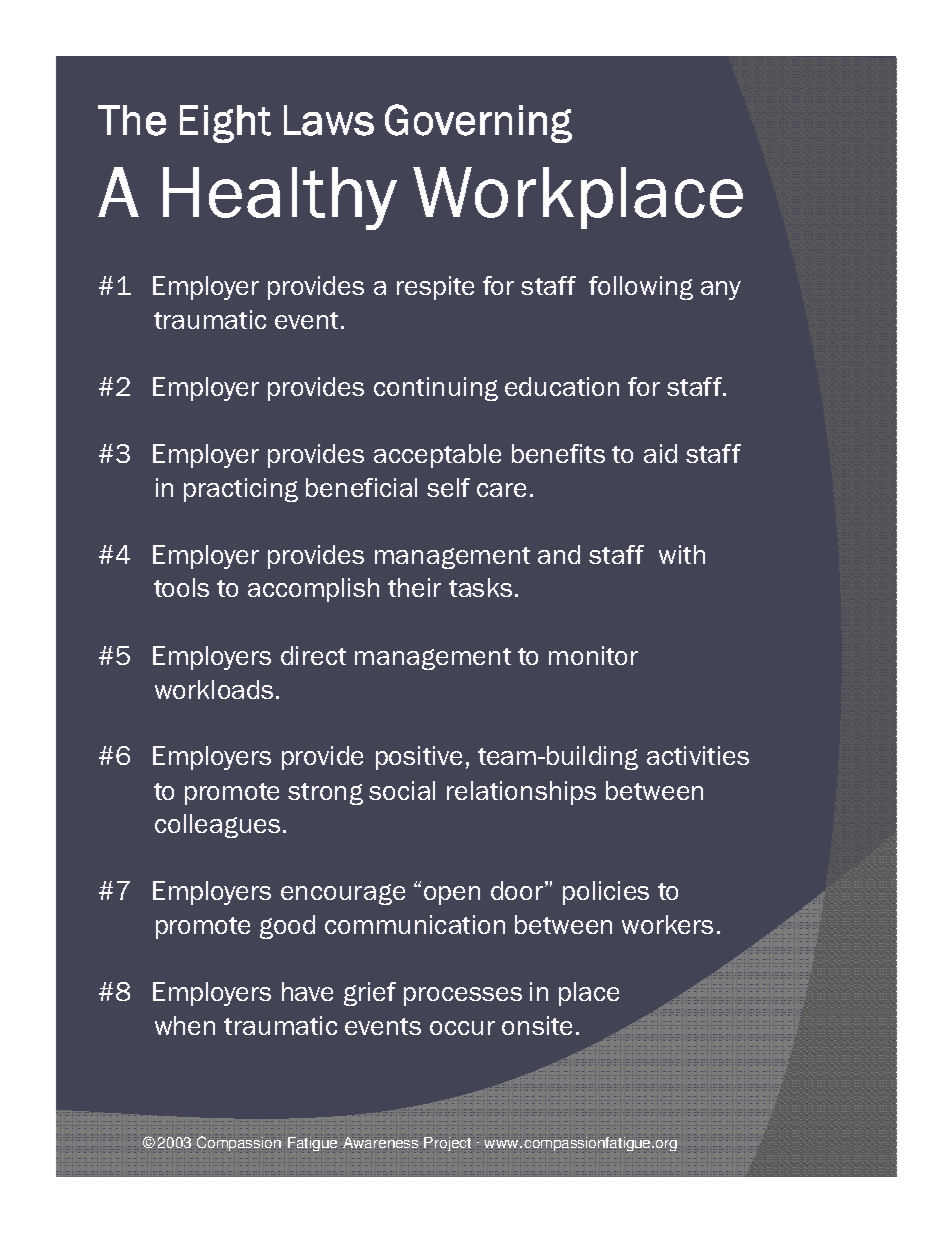 The height and width of the page is (1233, 952). What do you see at coordinates (480, 587) in the page?
I see `tasks` at bounding box center [480, 587].
